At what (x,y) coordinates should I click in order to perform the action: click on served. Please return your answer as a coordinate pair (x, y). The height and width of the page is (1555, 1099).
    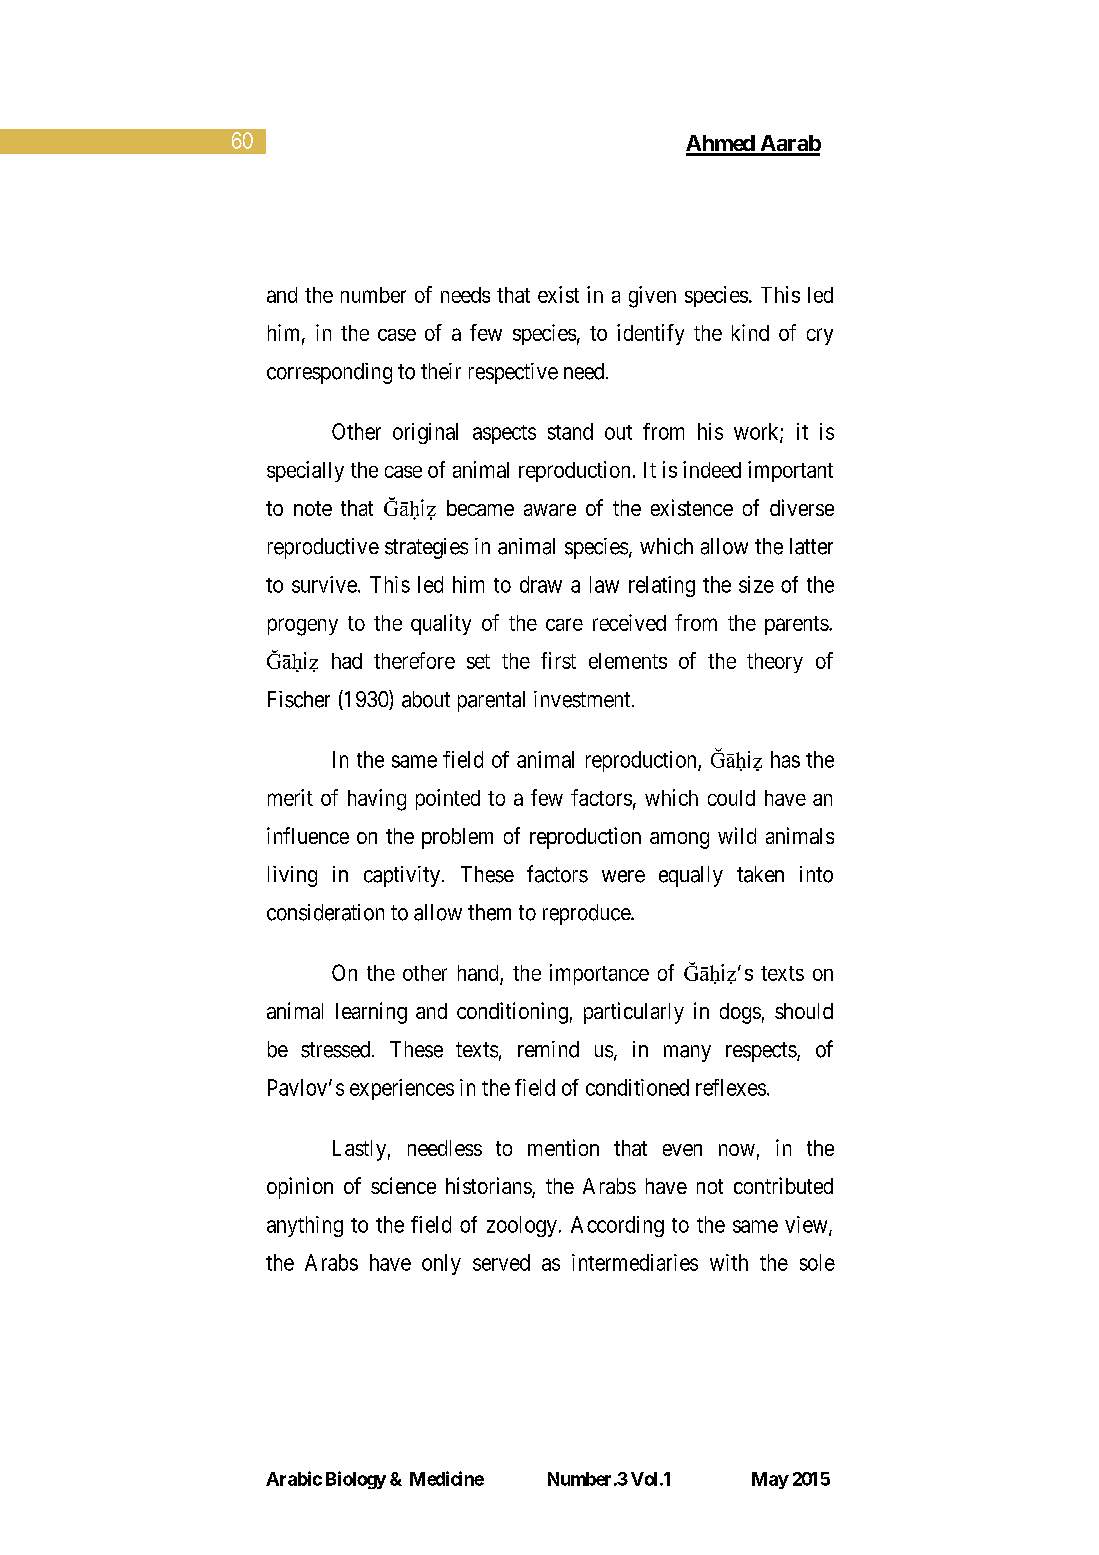
    Looking at the image, I should click on (501, 1262).
